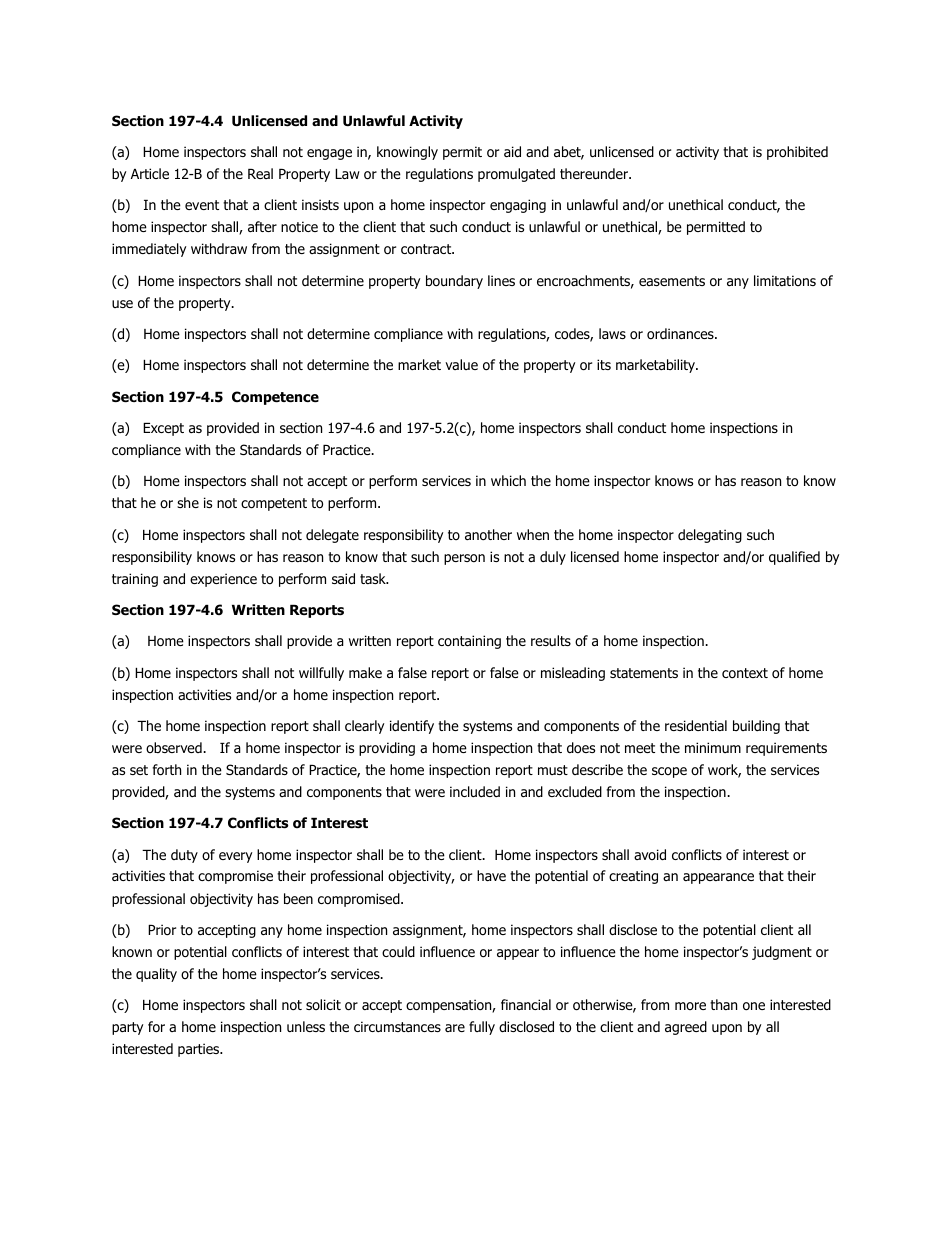 Image resolution: width=952 pixels, height=1233 pixels. Describe the element at coordinates (461, 364) in the screenshot. I see `value` at that location.
